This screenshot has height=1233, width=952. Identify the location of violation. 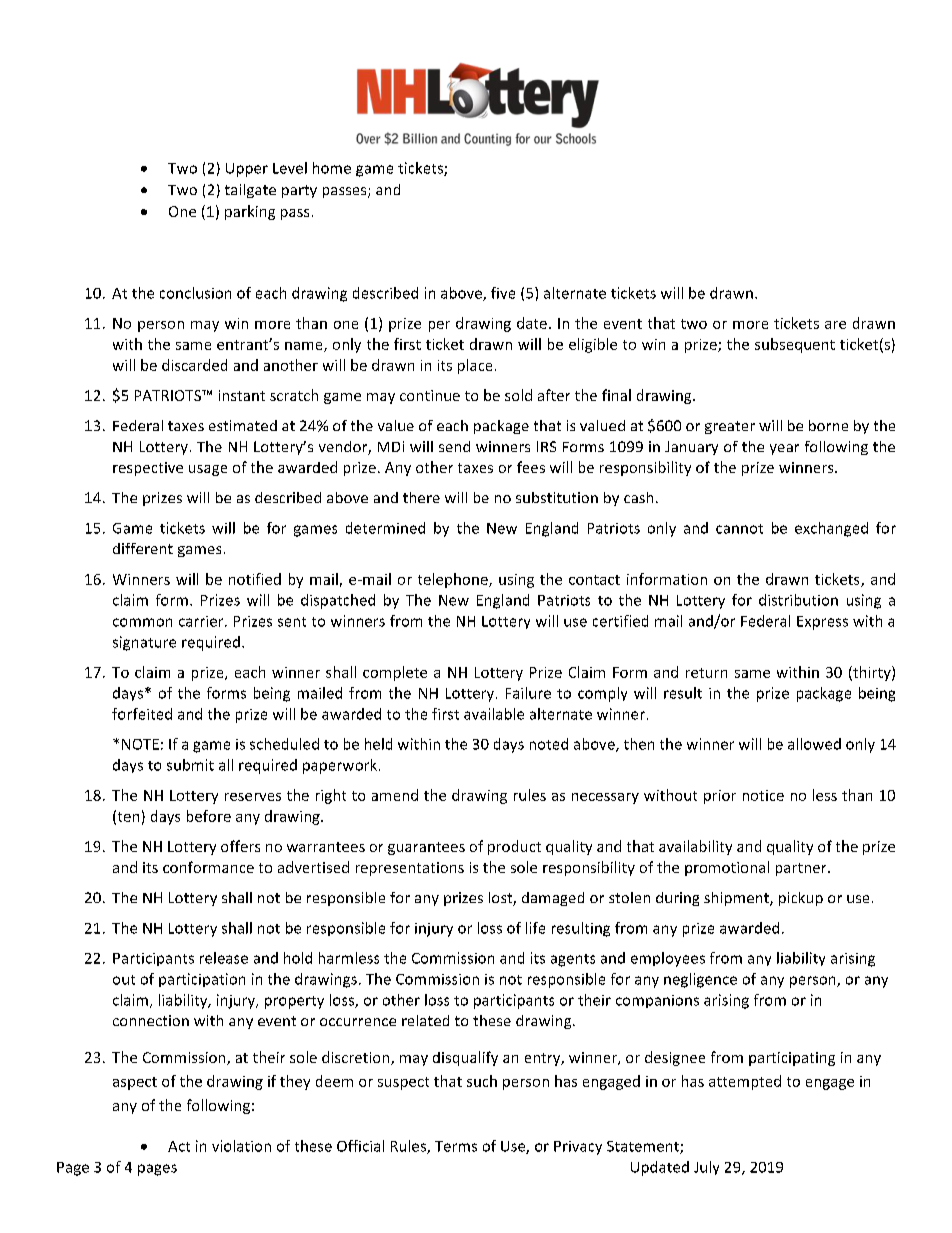
(241, 1146).
